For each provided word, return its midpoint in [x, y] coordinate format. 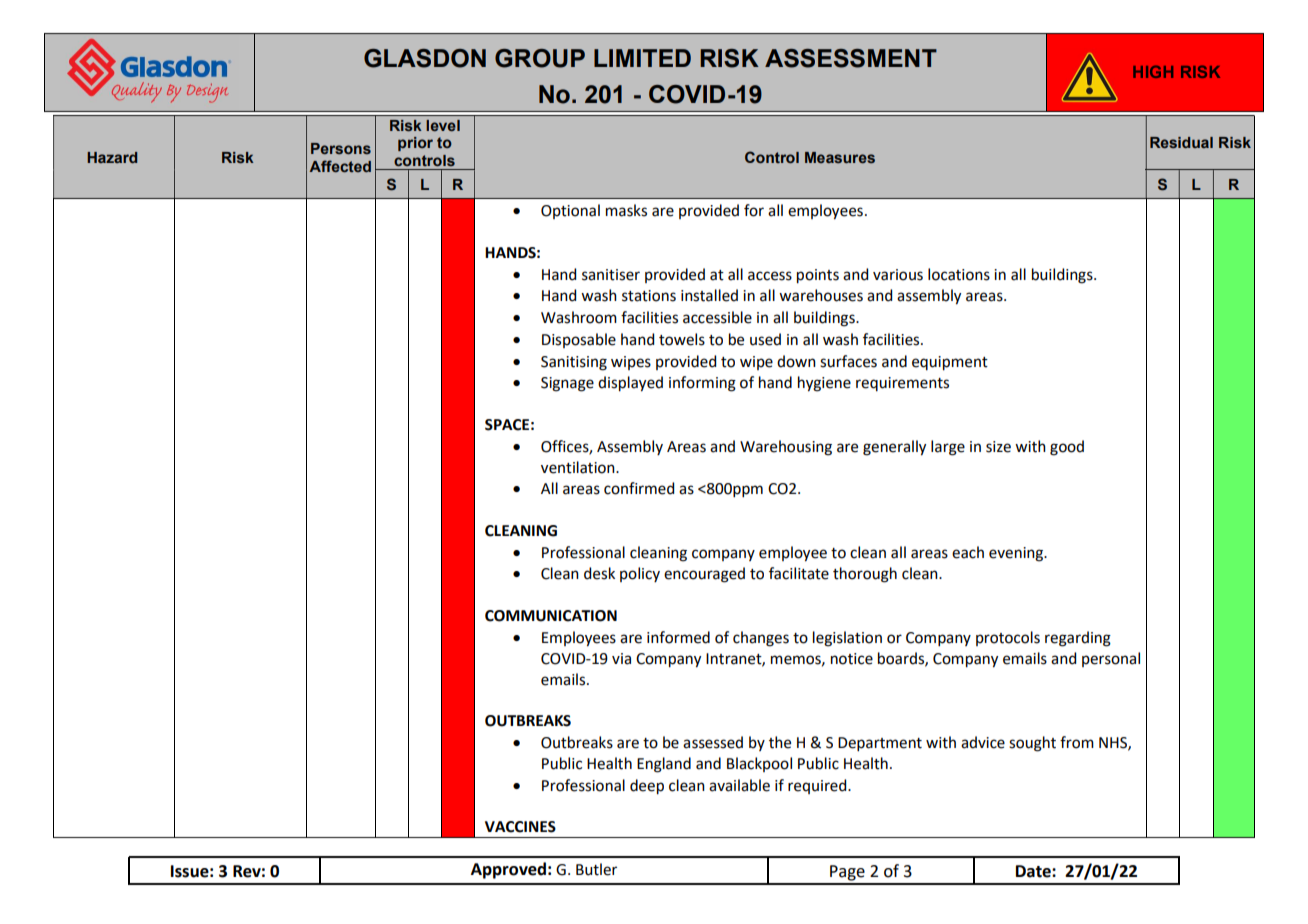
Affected [340, 166]
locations [959, 274]
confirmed [639, 488]
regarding [1078, 639]
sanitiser [611, 275]
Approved [508, 870]
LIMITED [642, 58]
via [621, 659]
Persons [341, 148]
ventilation [579, 467]
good [1067, 448]
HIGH [1153, 71]
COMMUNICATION [551, 616]
